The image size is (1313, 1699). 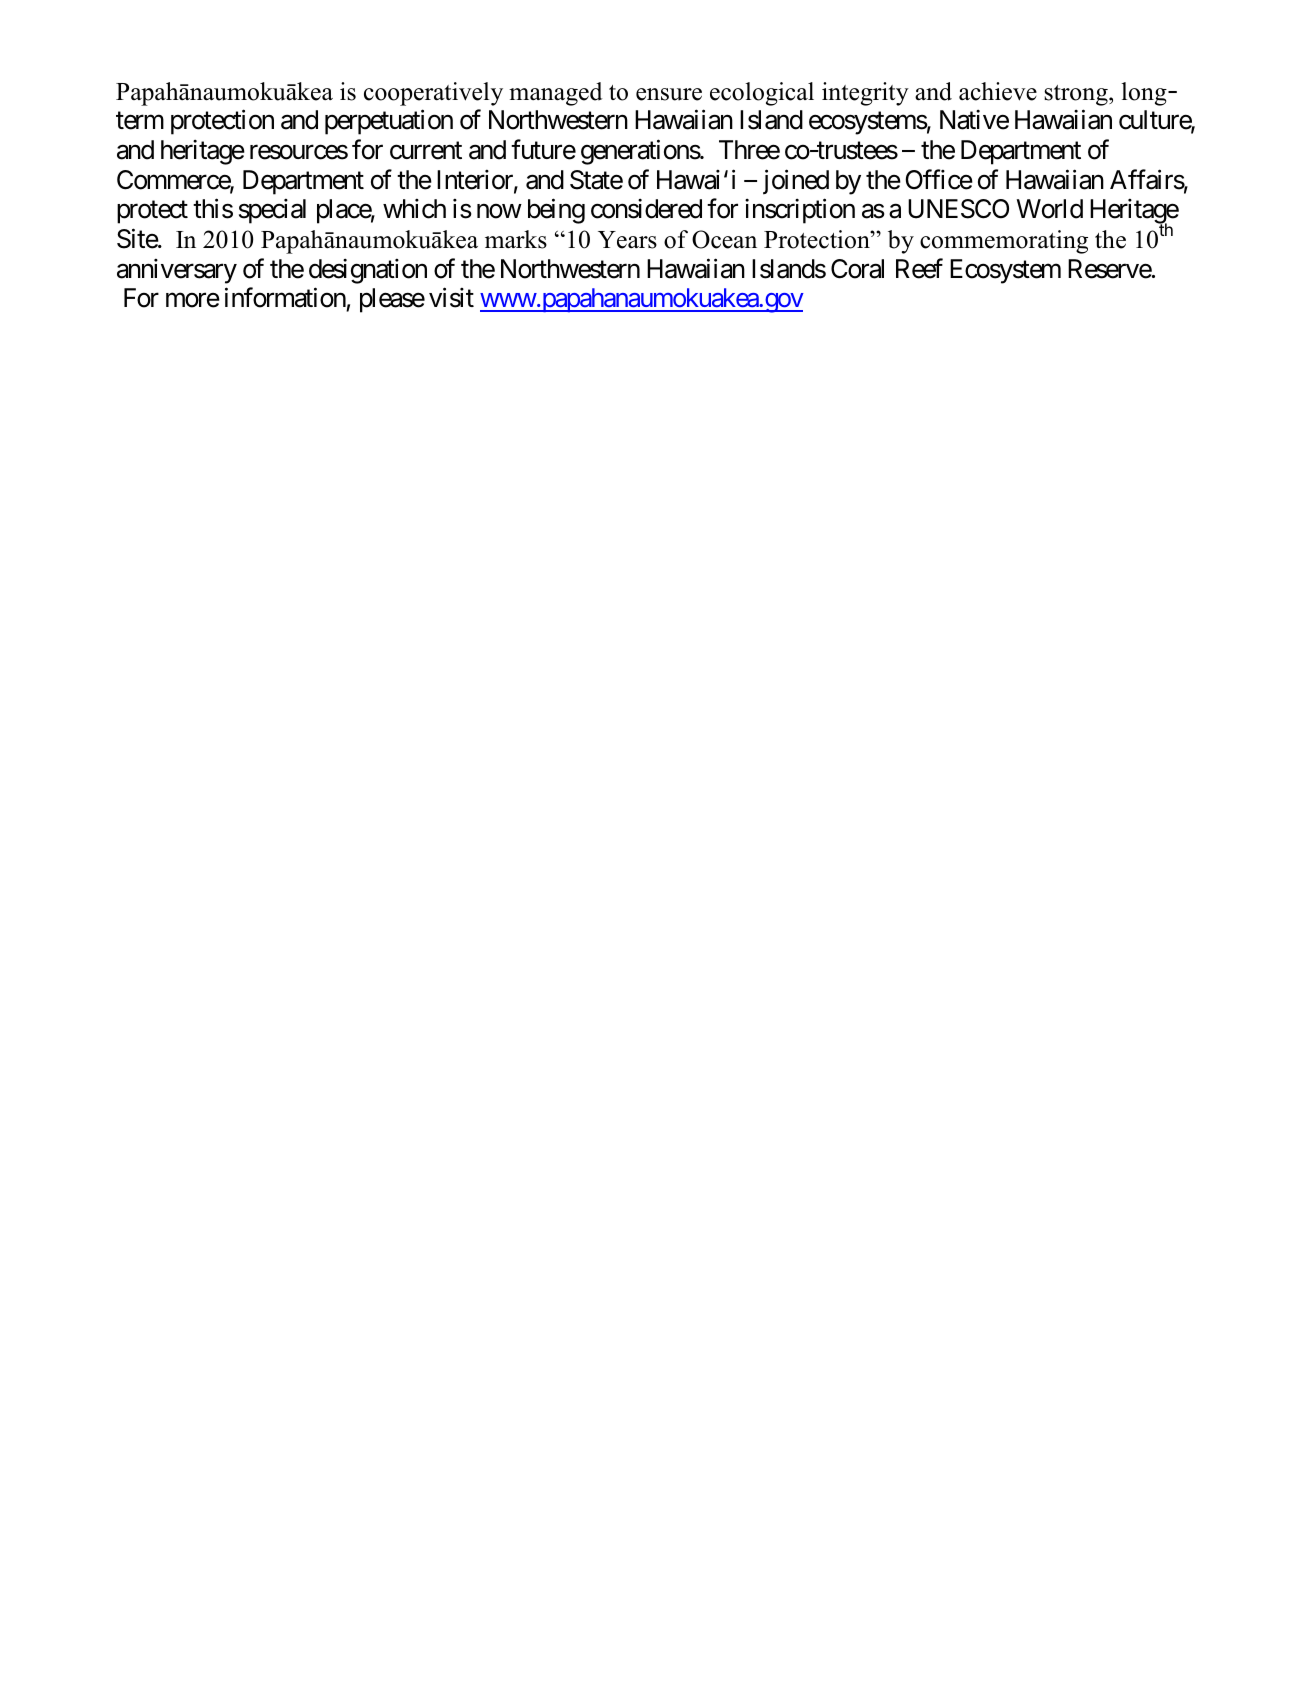 I want to click on Years, so click(x=627, y=240).
